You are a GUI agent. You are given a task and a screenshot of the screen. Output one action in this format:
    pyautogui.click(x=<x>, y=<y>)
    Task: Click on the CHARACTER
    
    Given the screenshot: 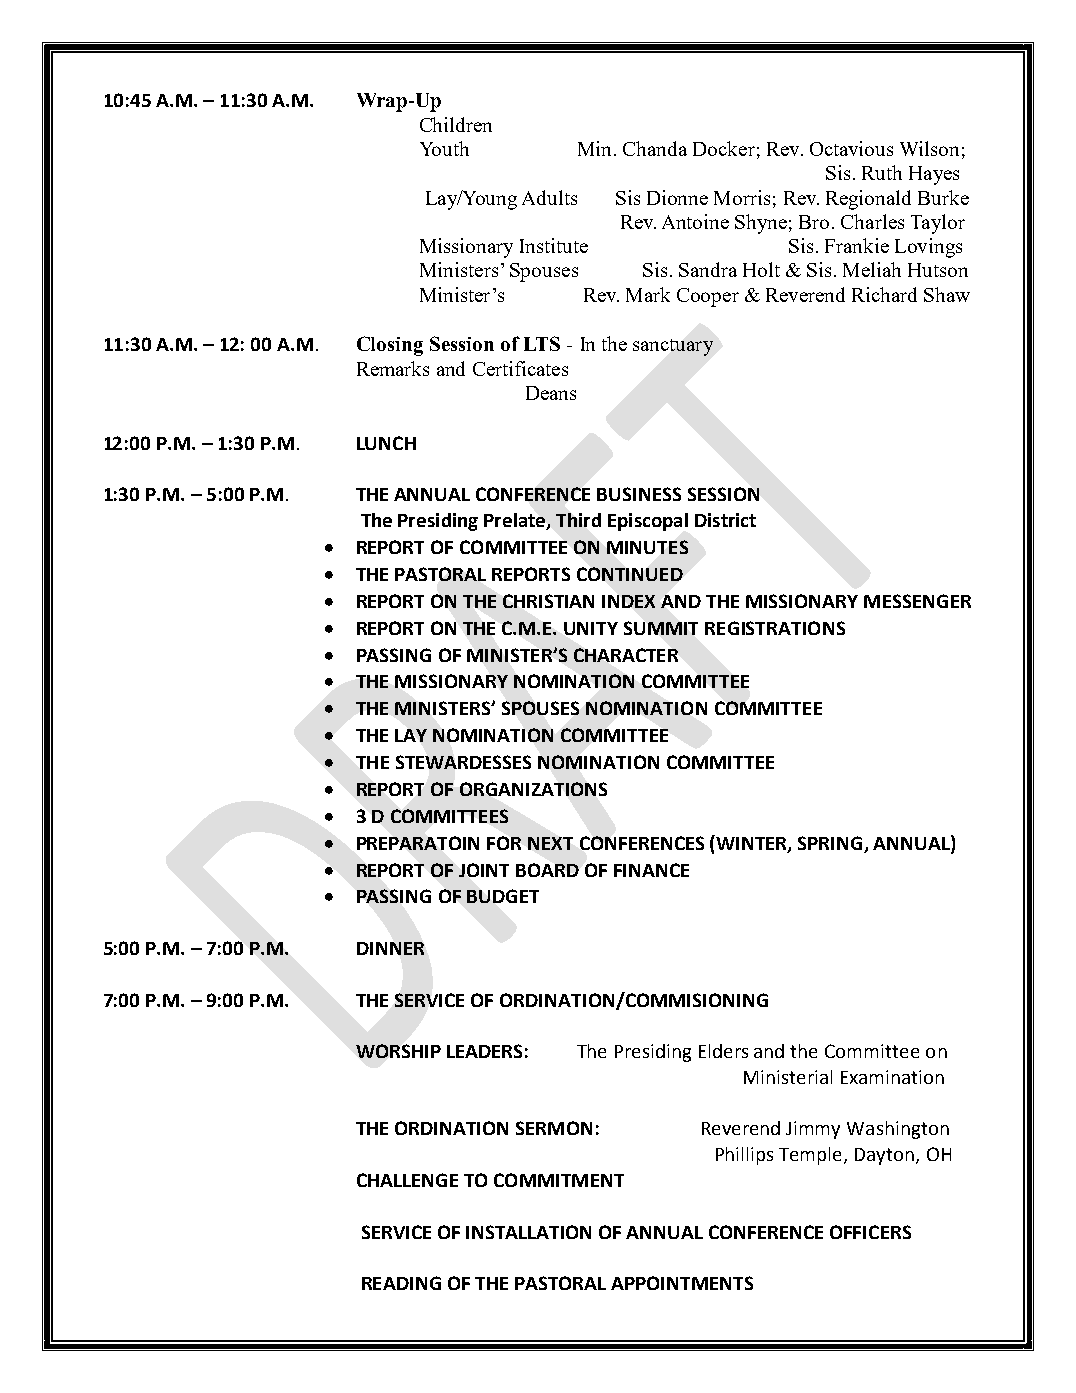 What is the action you would take?
    pyautogui.click(x=626, y=655)
